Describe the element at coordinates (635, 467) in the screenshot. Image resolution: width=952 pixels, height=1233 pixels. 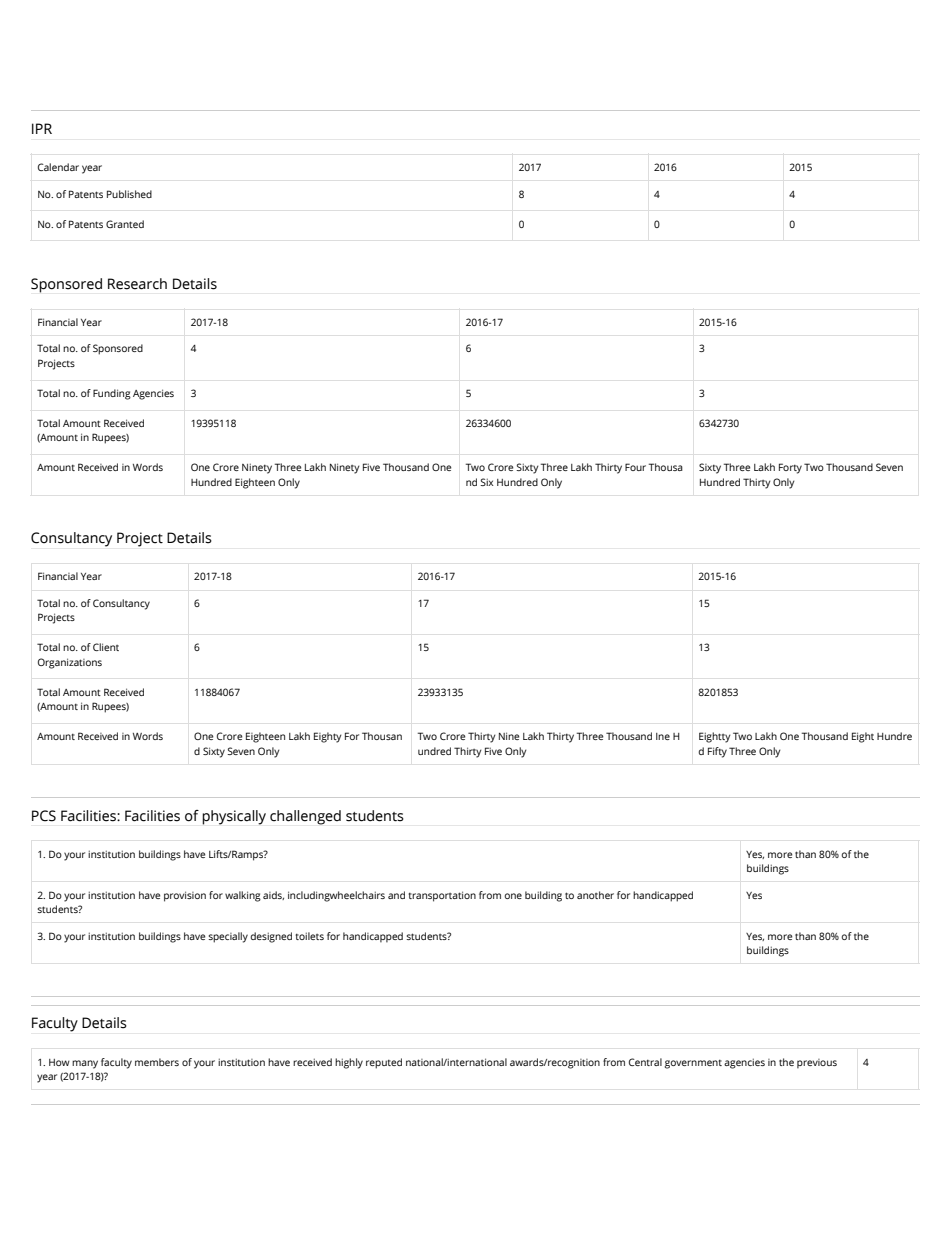
I see `Four` at that location.
